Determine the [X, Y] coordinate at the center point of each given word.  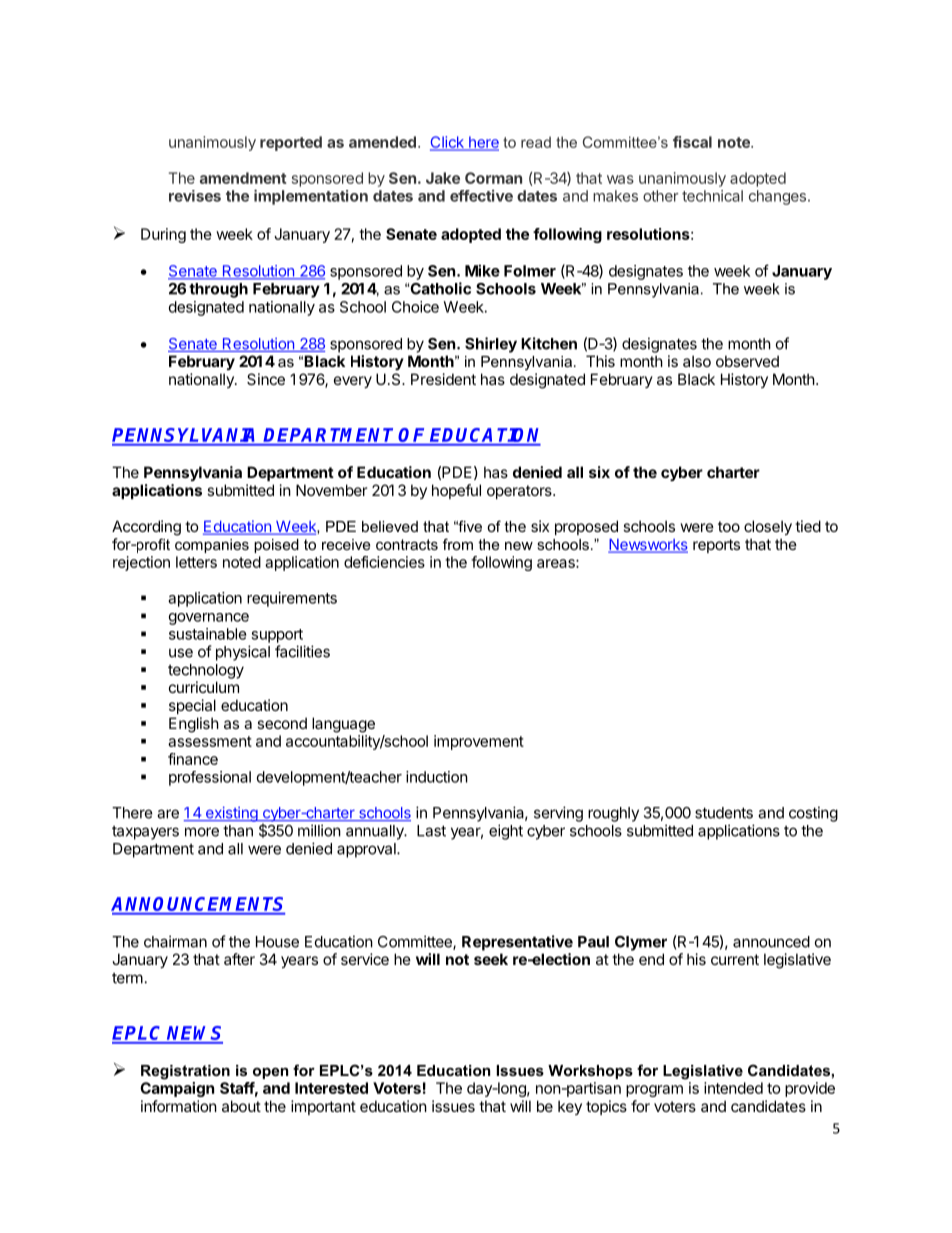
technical [712, 196]
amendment [243, 178]
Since [266, 379]
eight [506, 832]
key [570, 1107]
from [458, 544]
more [202, 832]
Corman [493, 178]
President [443, 379]
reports [716, 546]
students [724, 813]
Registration [185, 1072]
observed [747, 361]
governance [209, 619]
